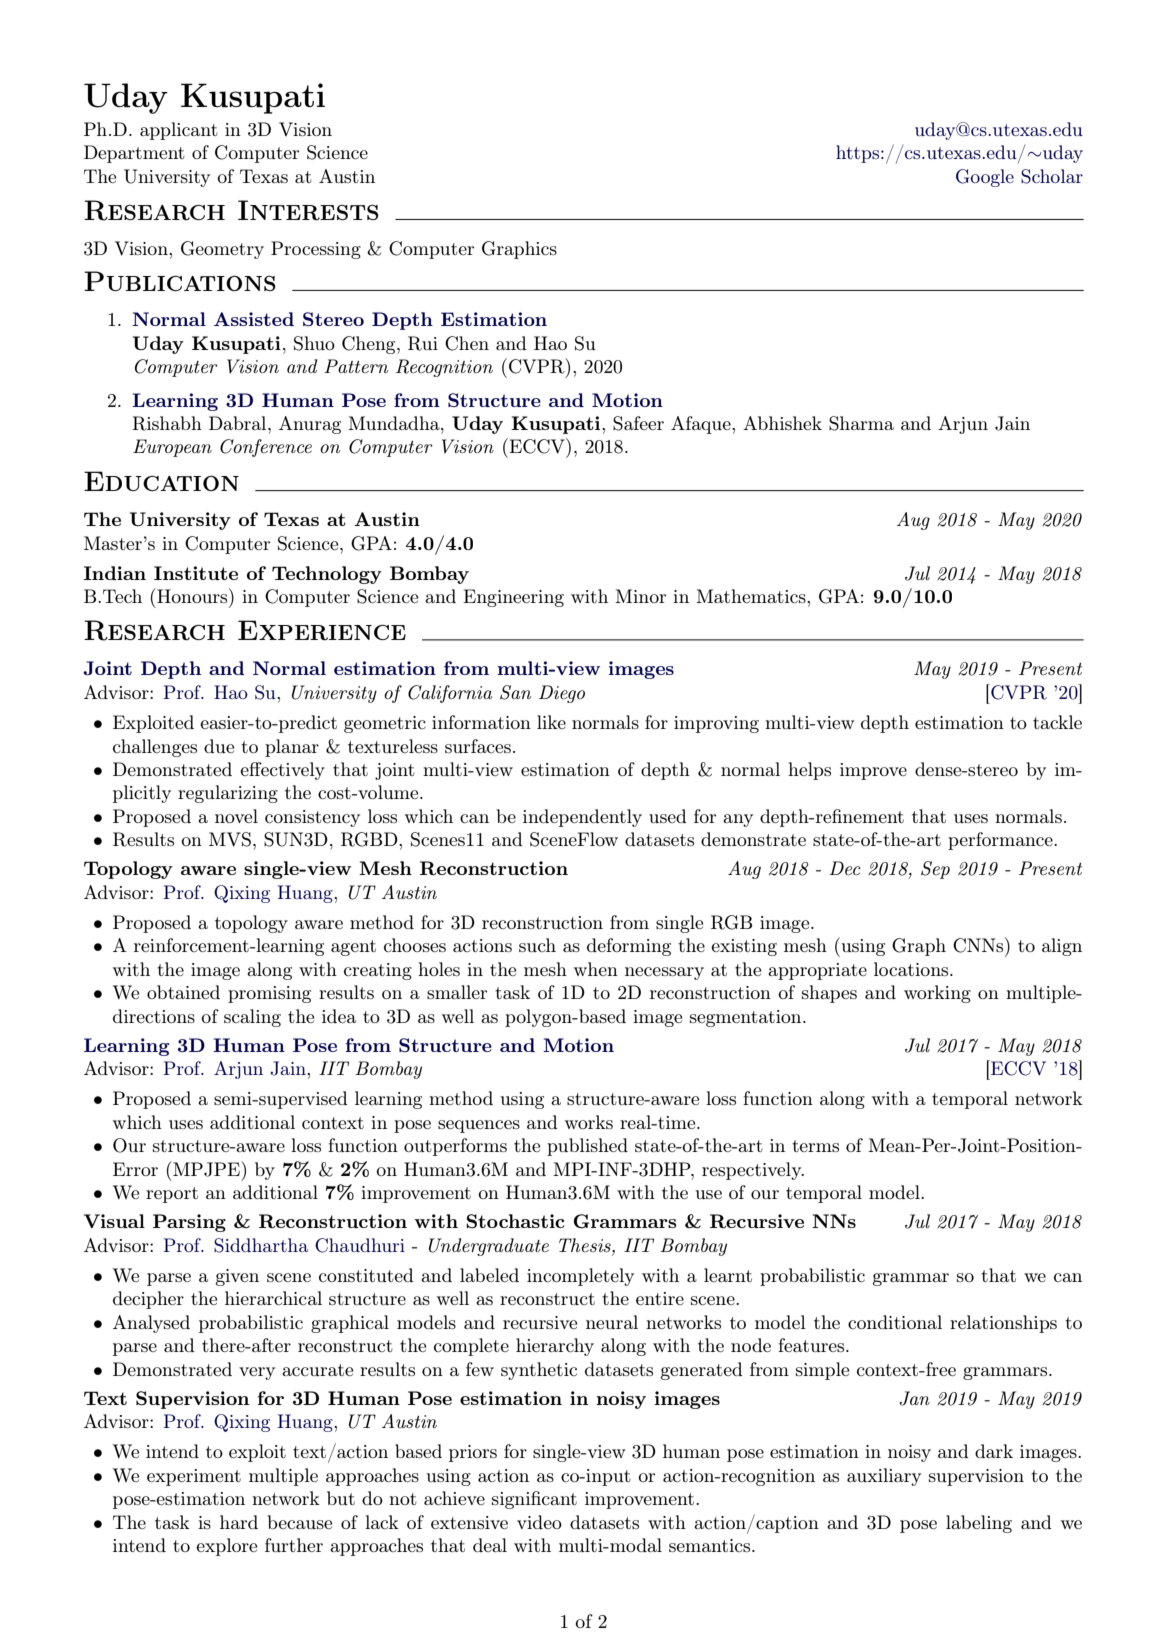 The height and width of the screenshot is (1651, 1167). Describe the element at coordinates (239, 1522) in the screenshot. I see `hard` at that location.
